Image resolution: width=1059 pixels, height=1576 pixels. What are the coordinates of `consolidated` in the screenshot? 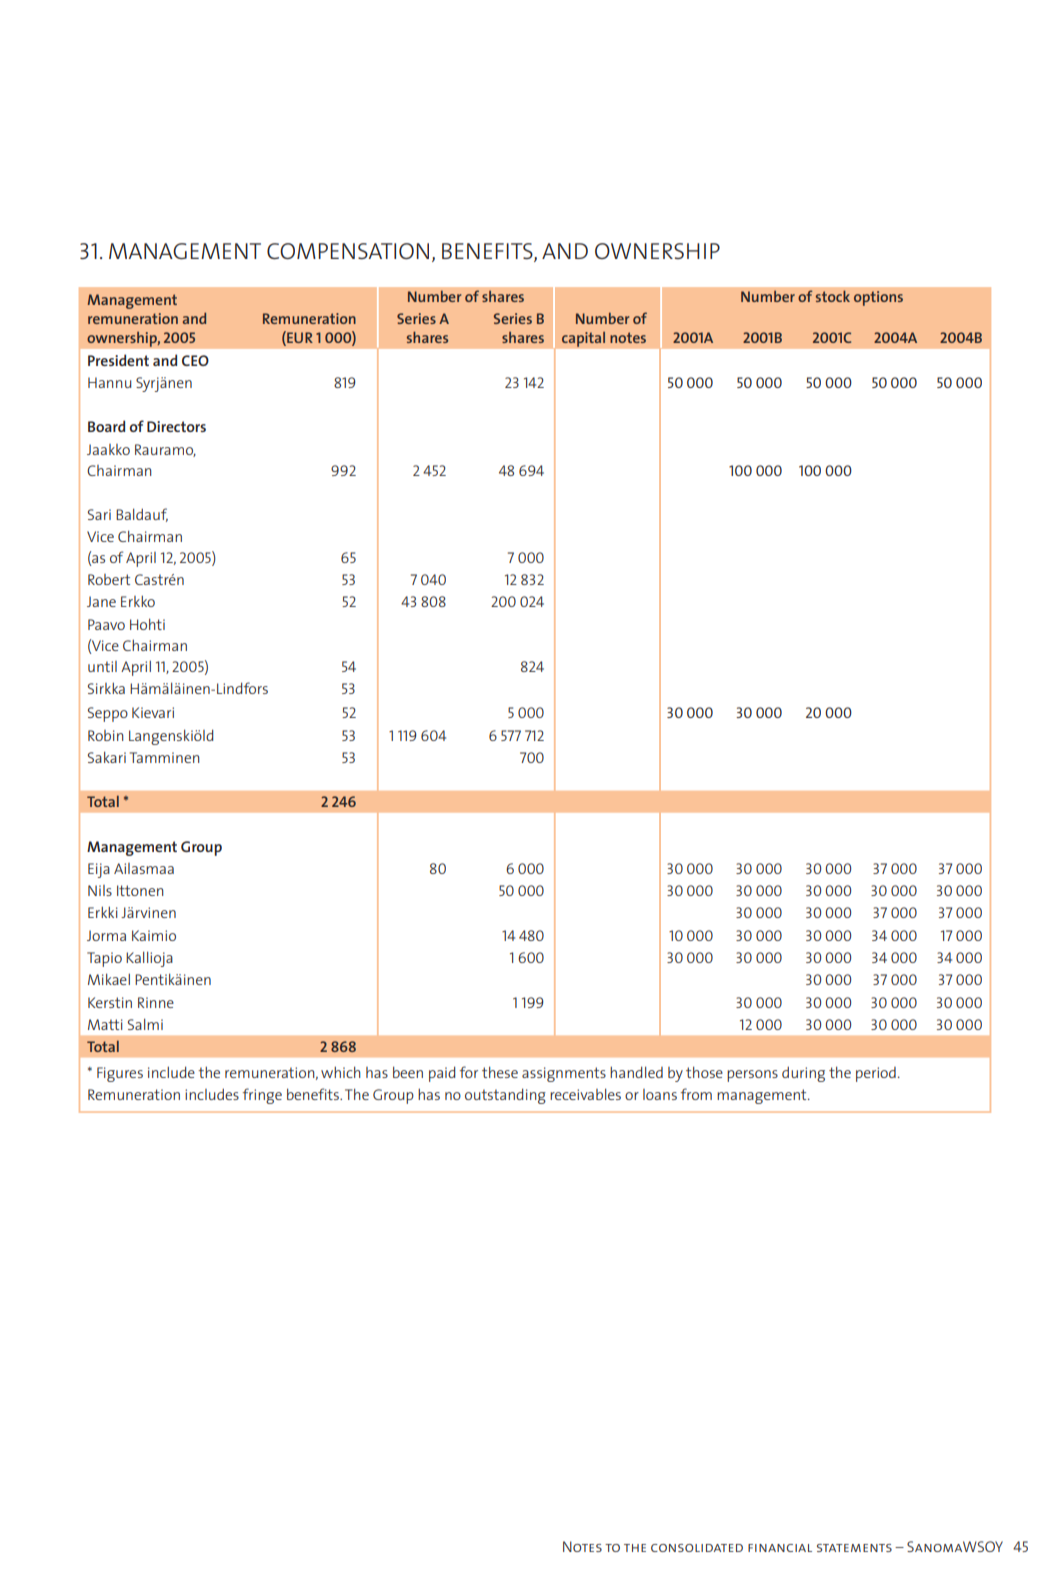 It's located at (697, 1548).
